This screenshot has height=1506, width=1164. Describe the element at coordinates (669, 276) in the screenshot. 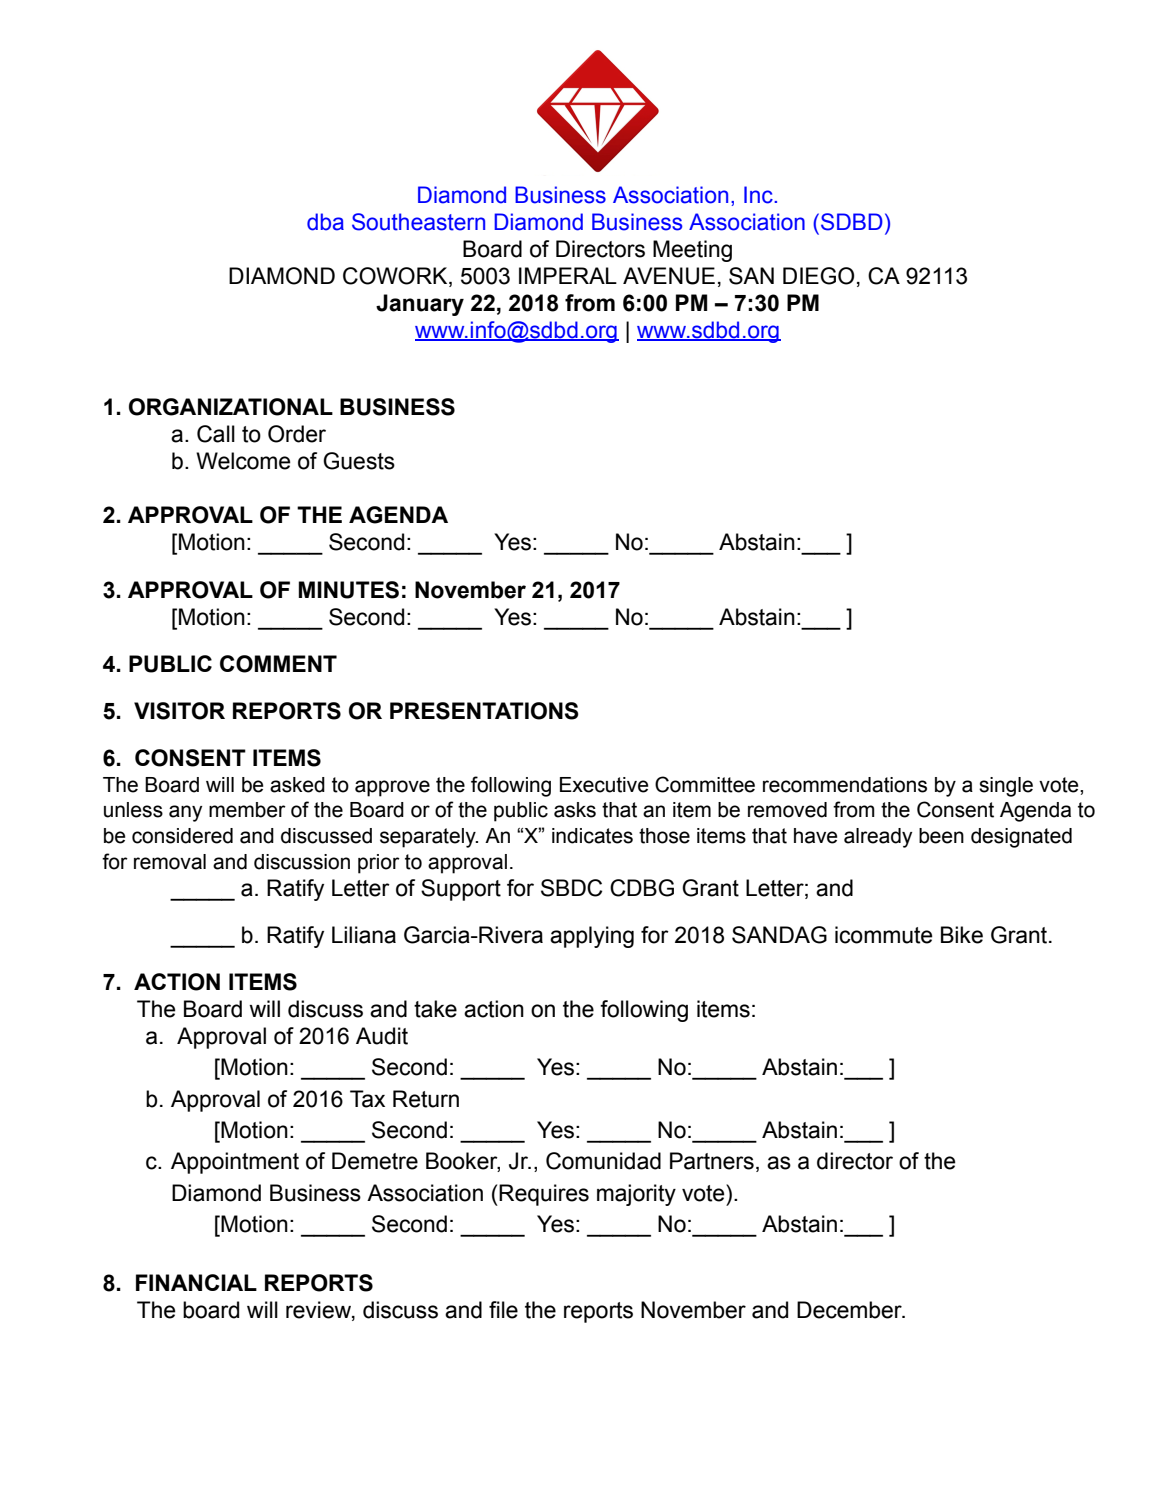

I see `AVENUE` at that location.
